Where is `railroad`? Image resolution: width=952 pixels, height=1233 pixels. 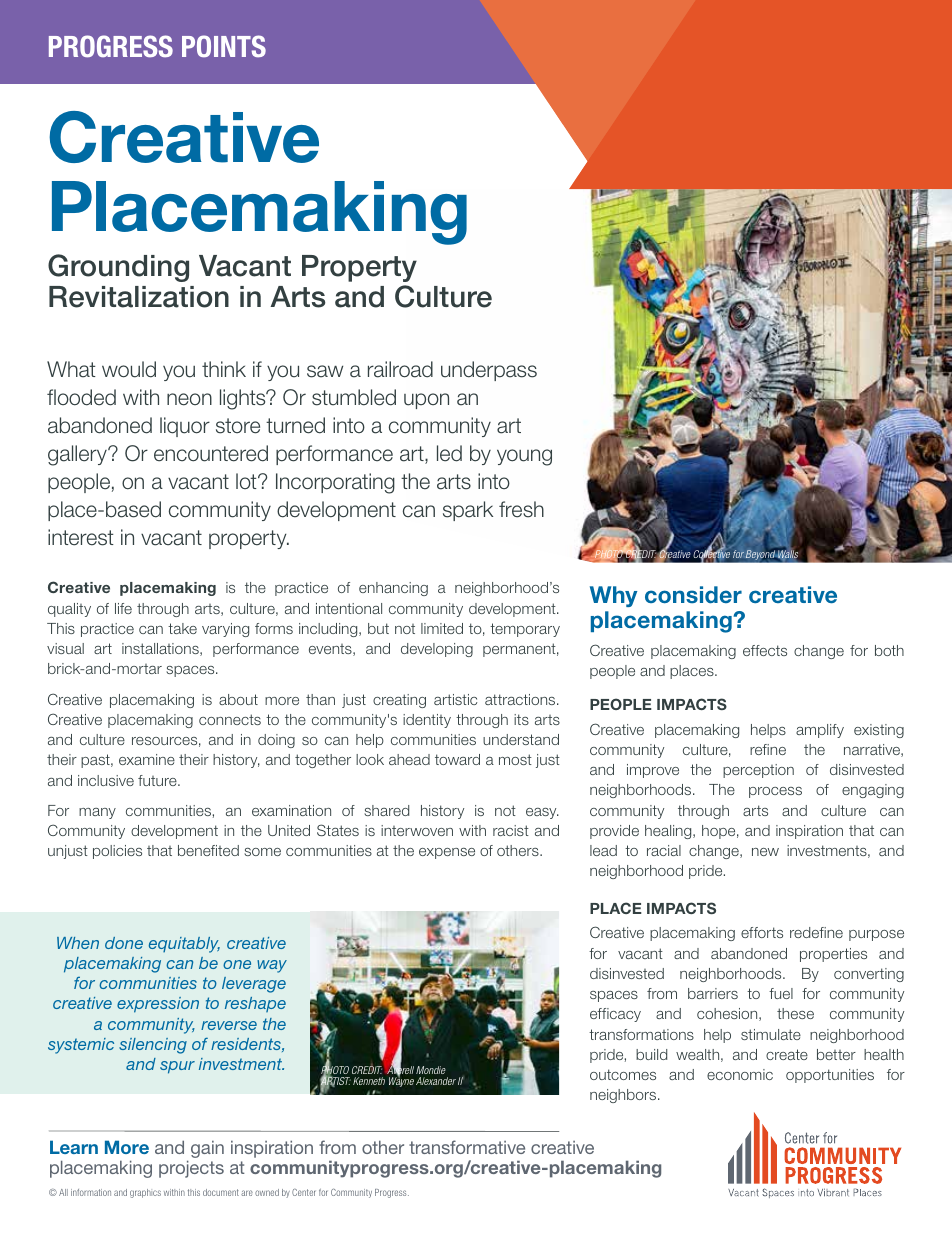
railroad is located at coordinates (400, 369).
